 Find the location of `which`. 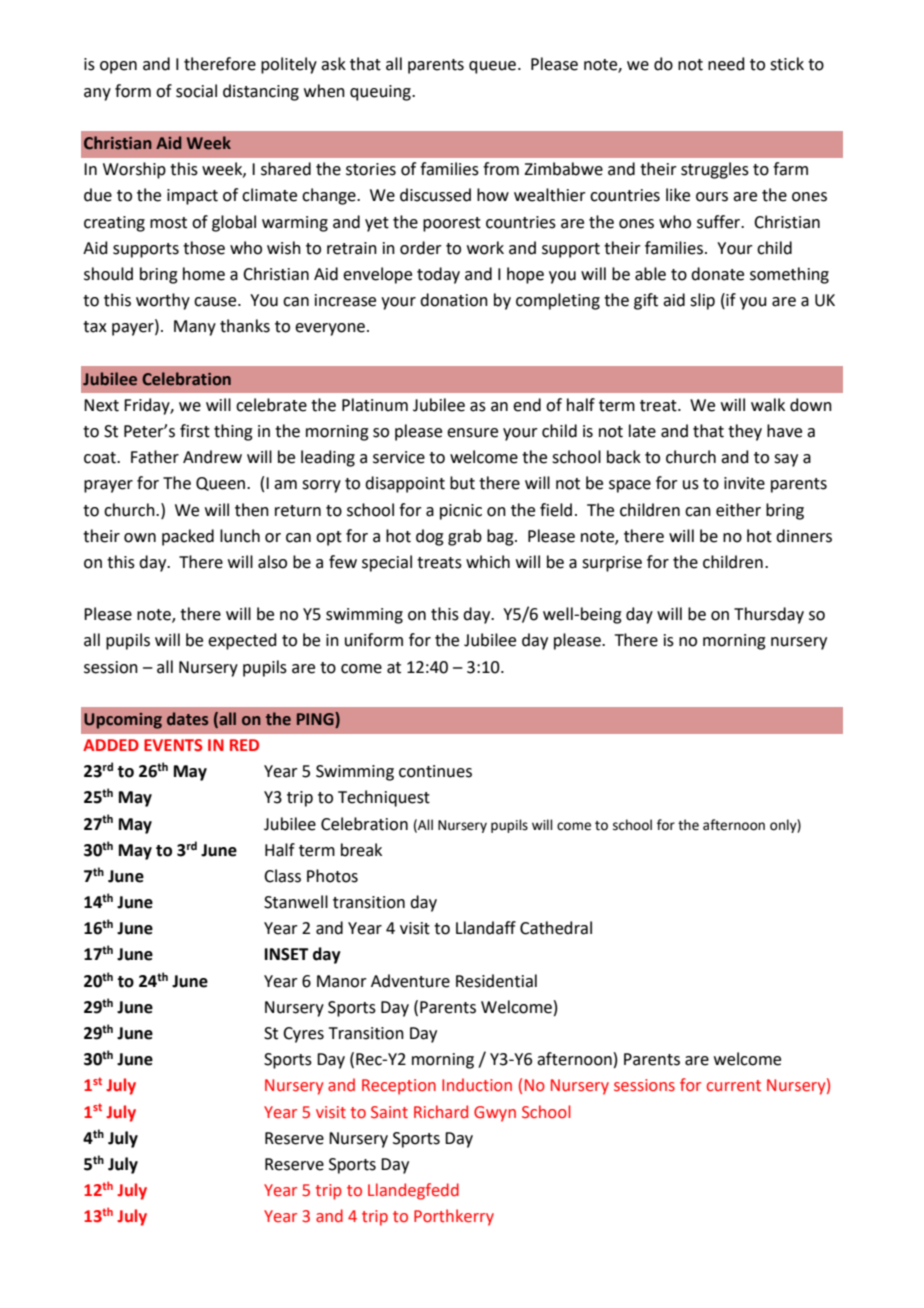

which is located at coordinates (488, 562).
